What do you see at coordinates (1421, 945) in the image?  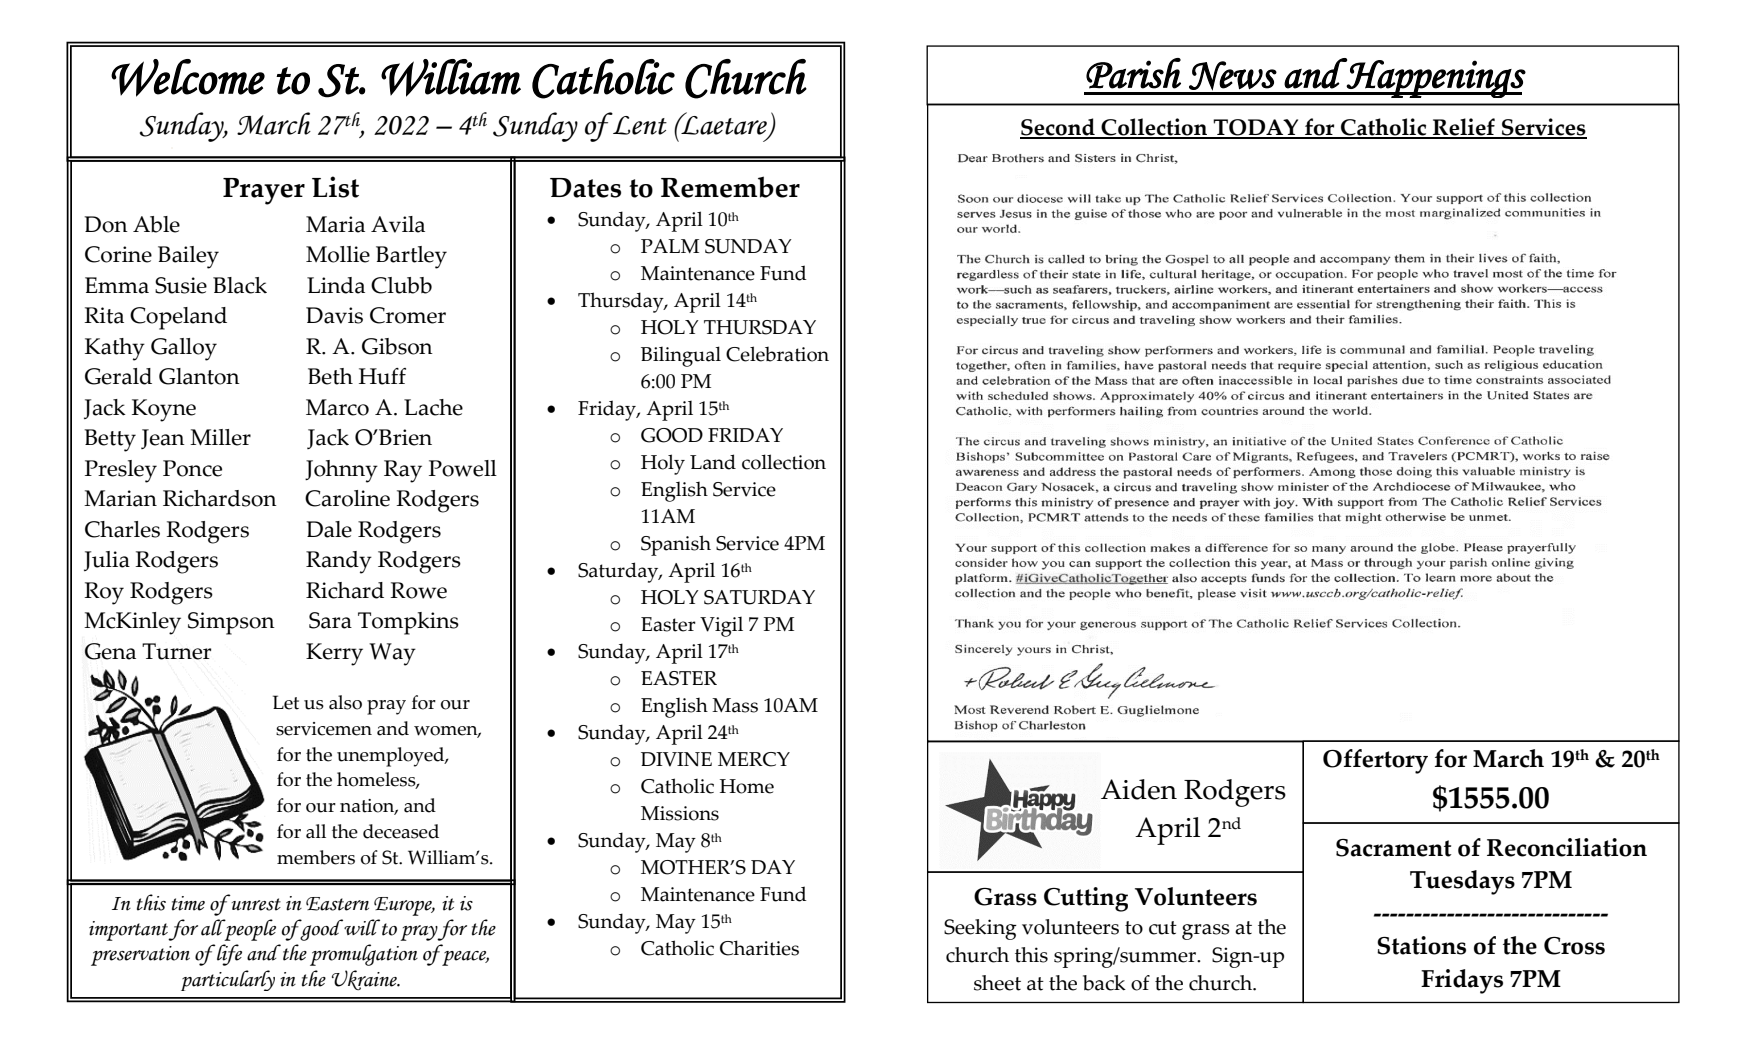 I see `Stations` at bounding box center [1421, 945].
